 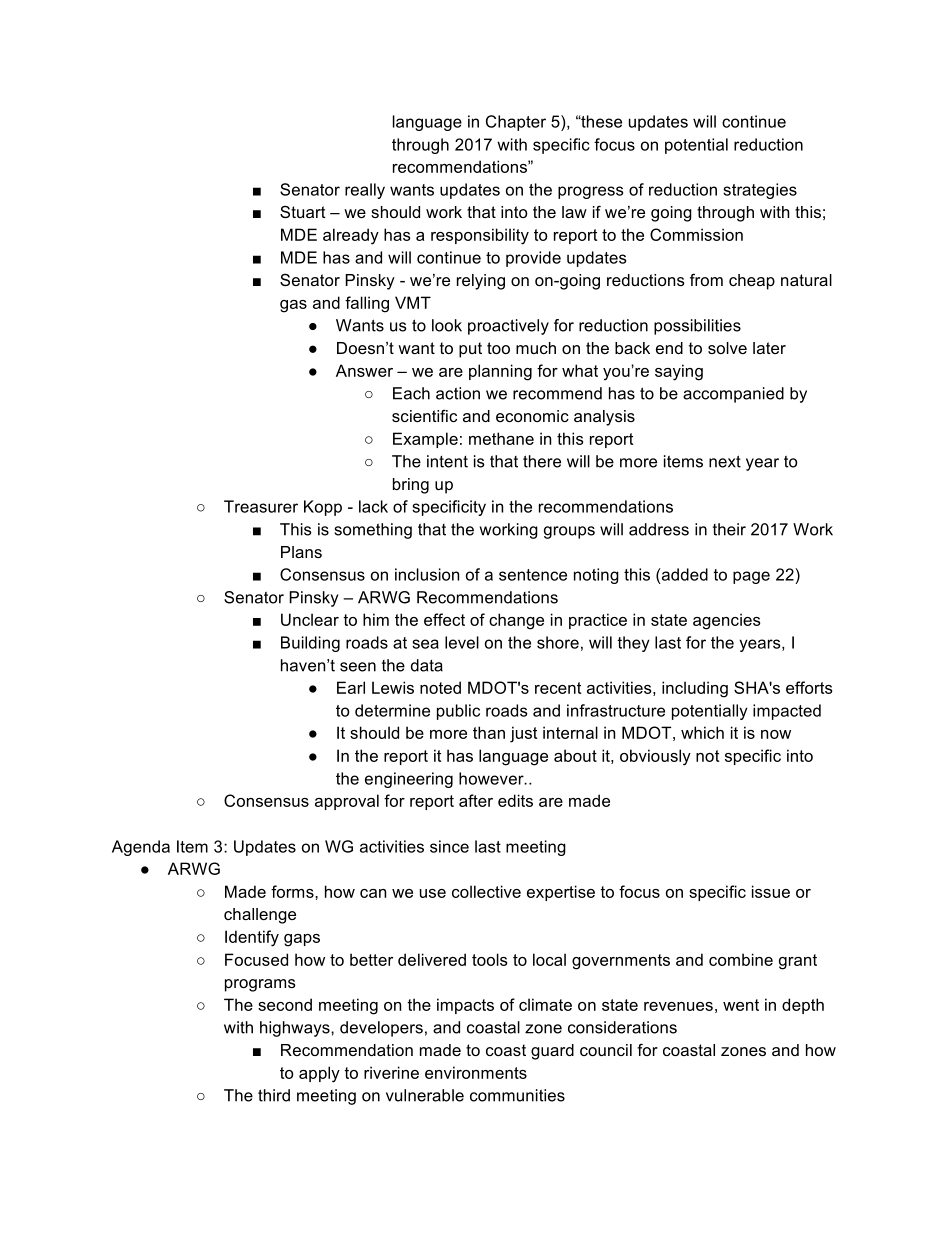 I want to click on strategies, so click(x=760, y=191).
